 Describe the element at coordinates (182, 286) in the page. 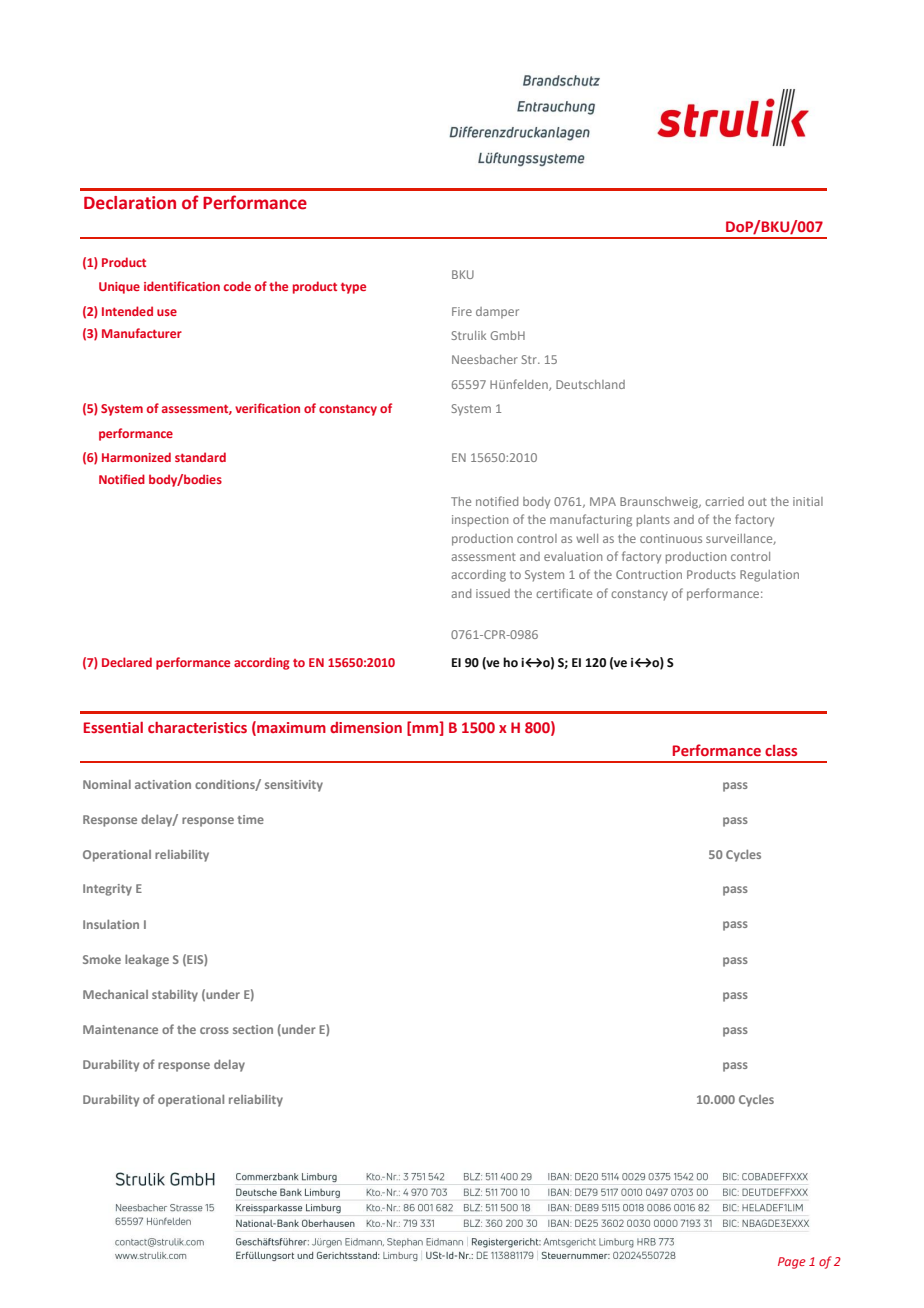

I see `identification` at that location.
